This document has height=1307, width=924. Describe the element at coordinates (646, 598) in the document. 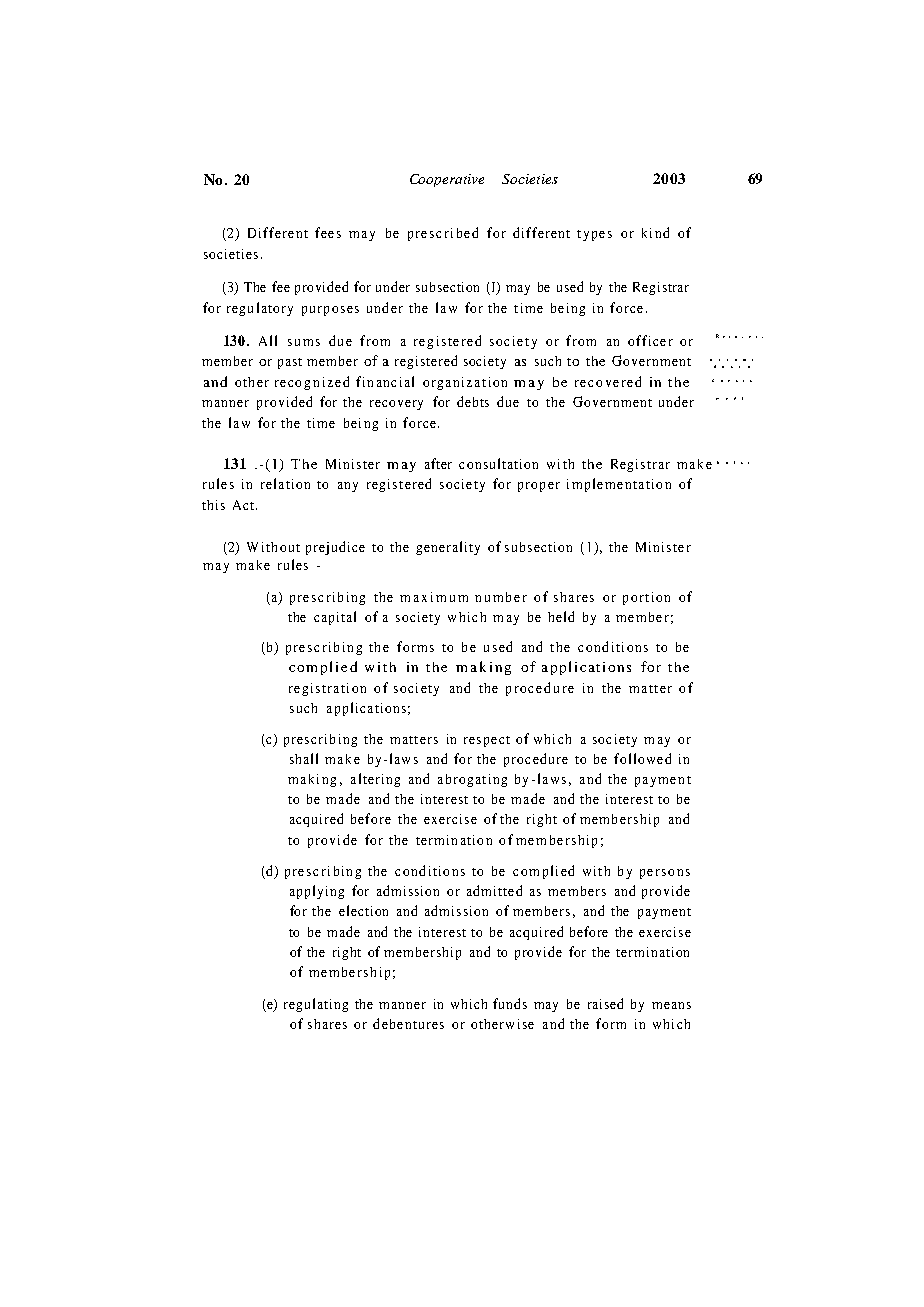

I see `portion` at that location.
